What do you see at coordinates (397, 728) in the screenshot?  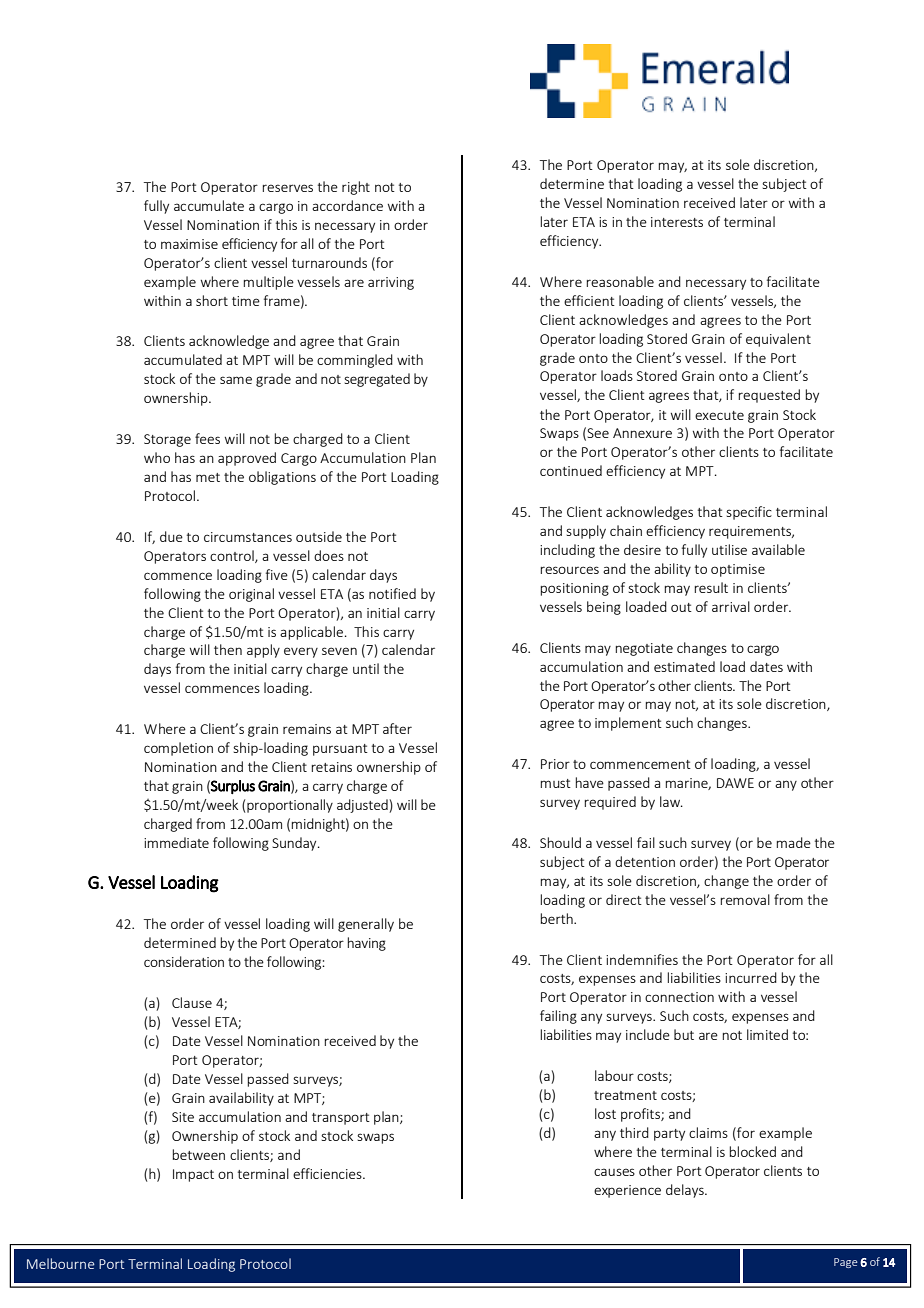 I see `after` at bounding box center [397, 728].
